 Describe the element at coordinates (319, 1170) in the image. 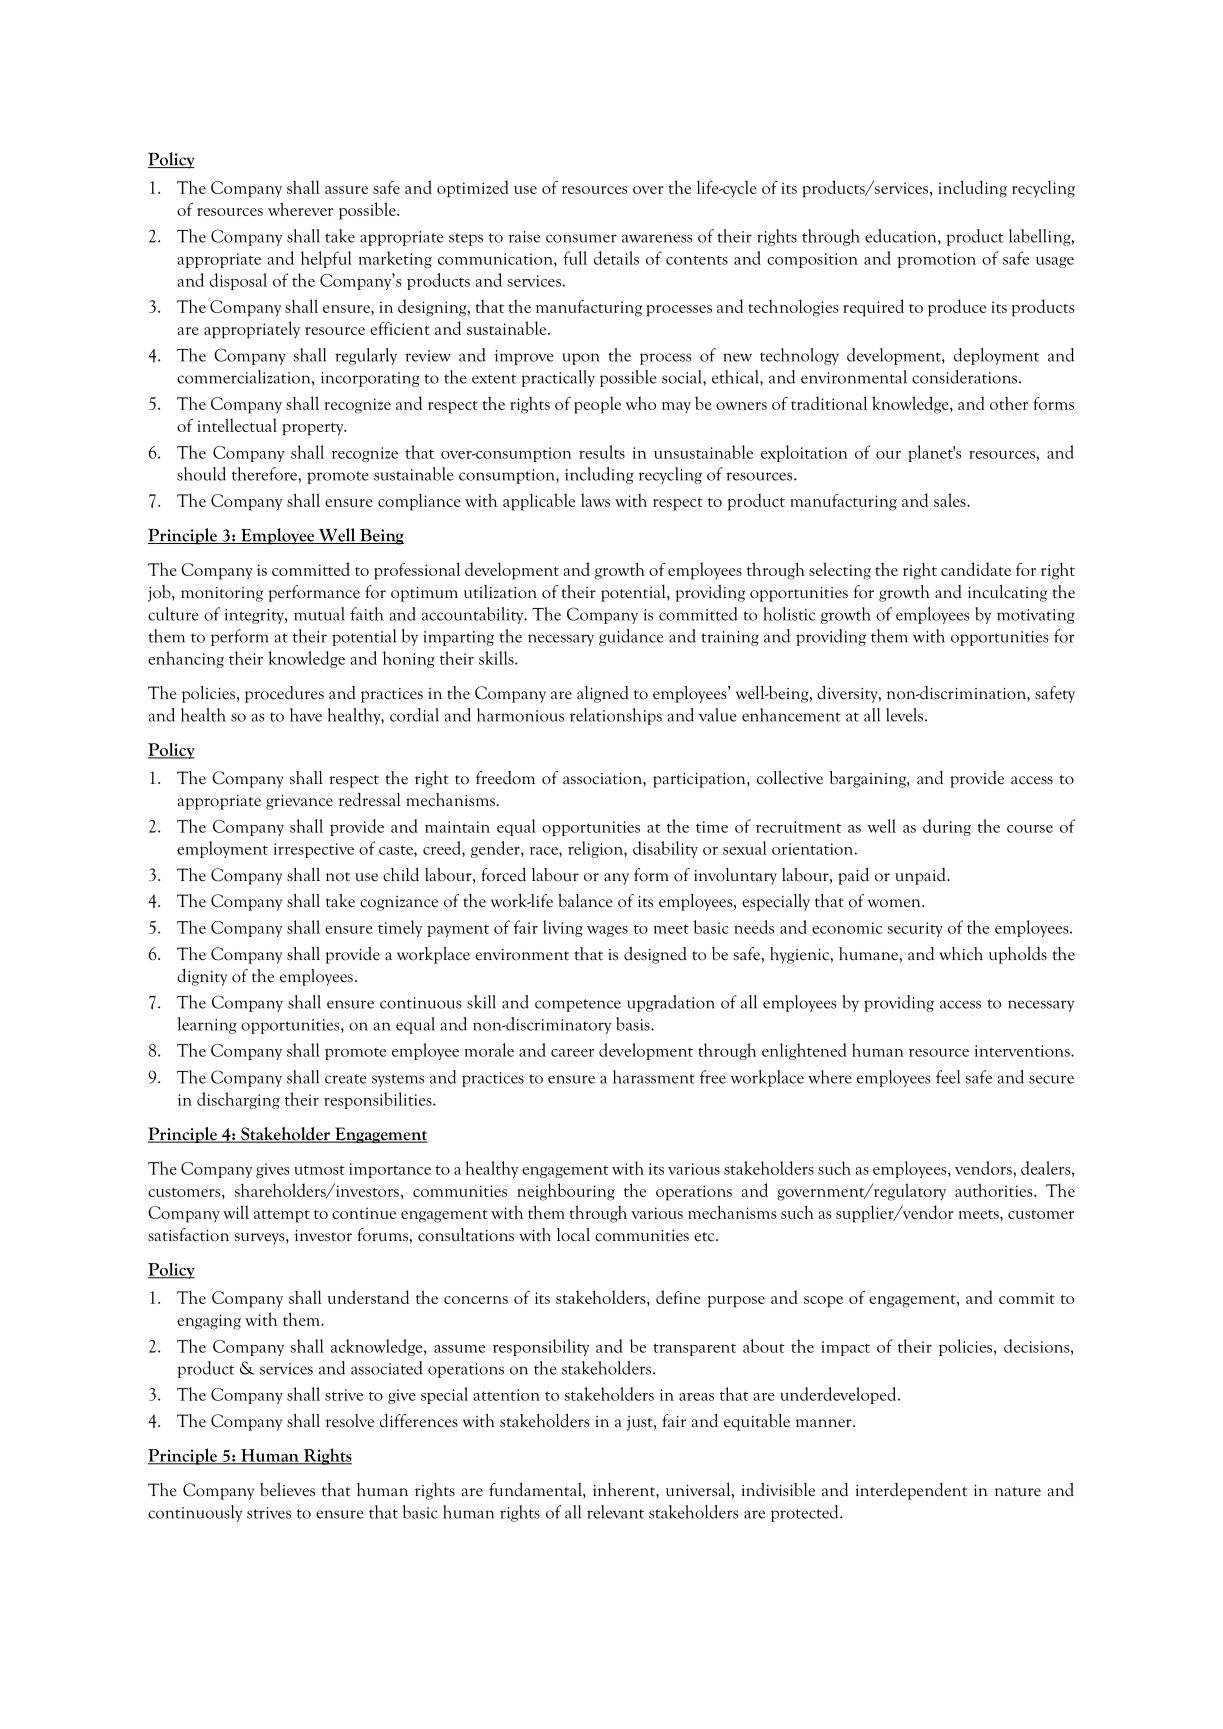

I see `utmost` at that location.
